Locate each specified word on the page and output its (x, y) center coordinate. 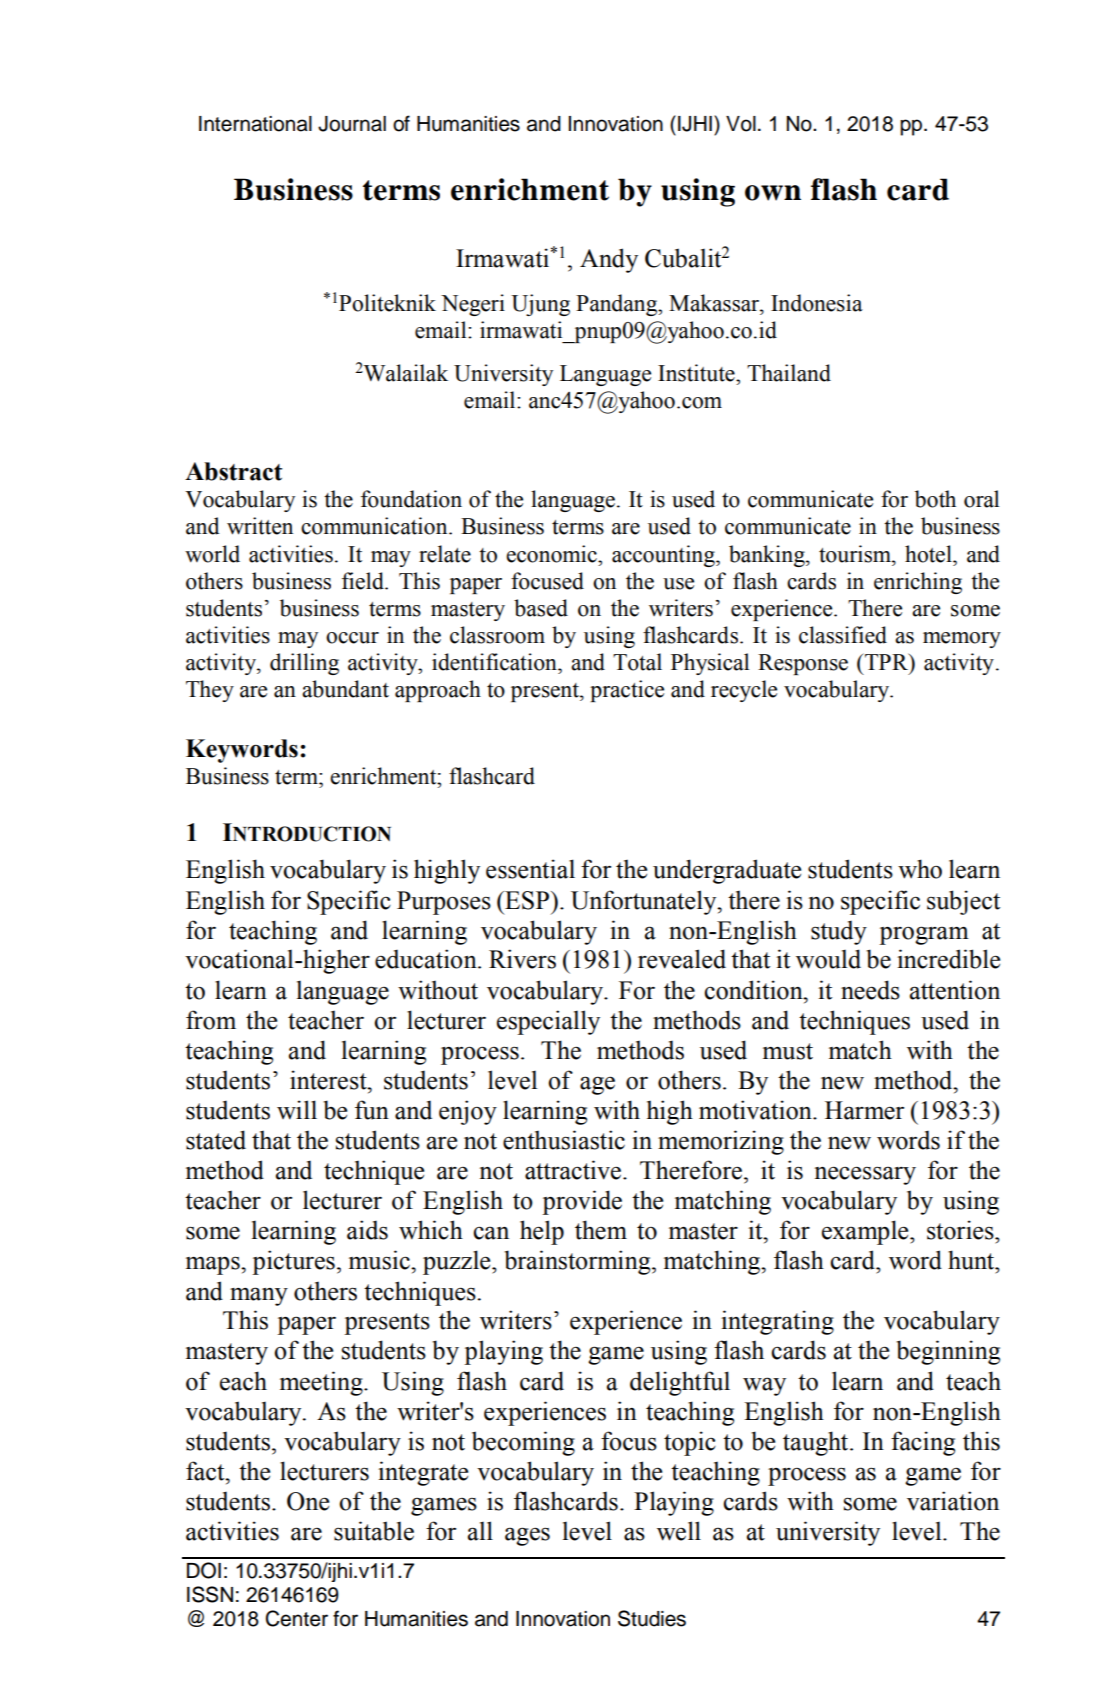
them (601, 1230)
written (260, 526)
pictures (293, 1262)
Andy (609, 260)
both (935, 499)
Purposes (444, 903)
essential (530, 869)
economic (552, 554)
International (255, 124)
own (773, 193)
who (920, 869)
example (866, 1232)
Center (297, 1618)
